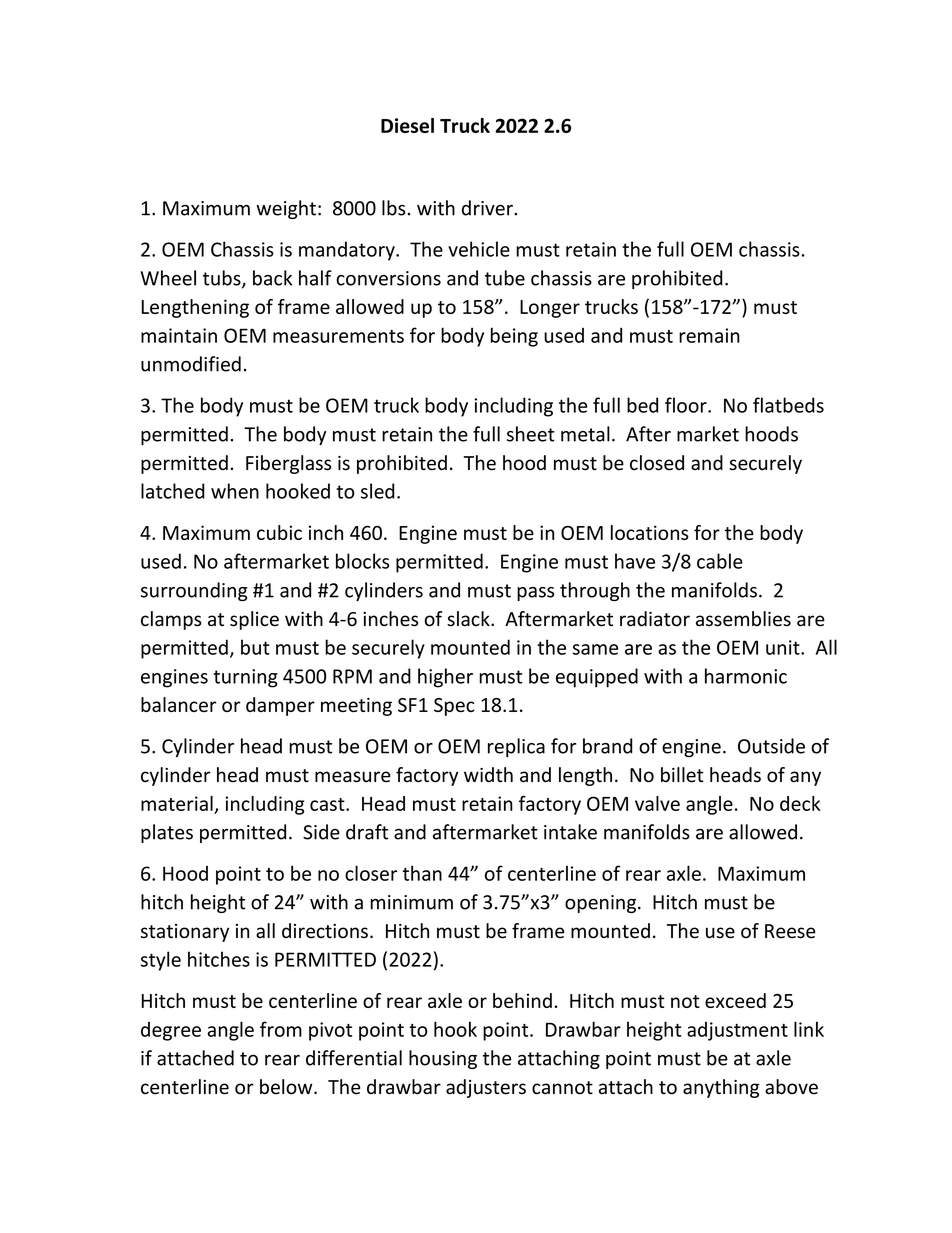 The height and width of the screenshot is (1233, 952). What do you see at coordinates (286, 209) in the screenshot?
I see `weight` at bounding box center [286, 209].
